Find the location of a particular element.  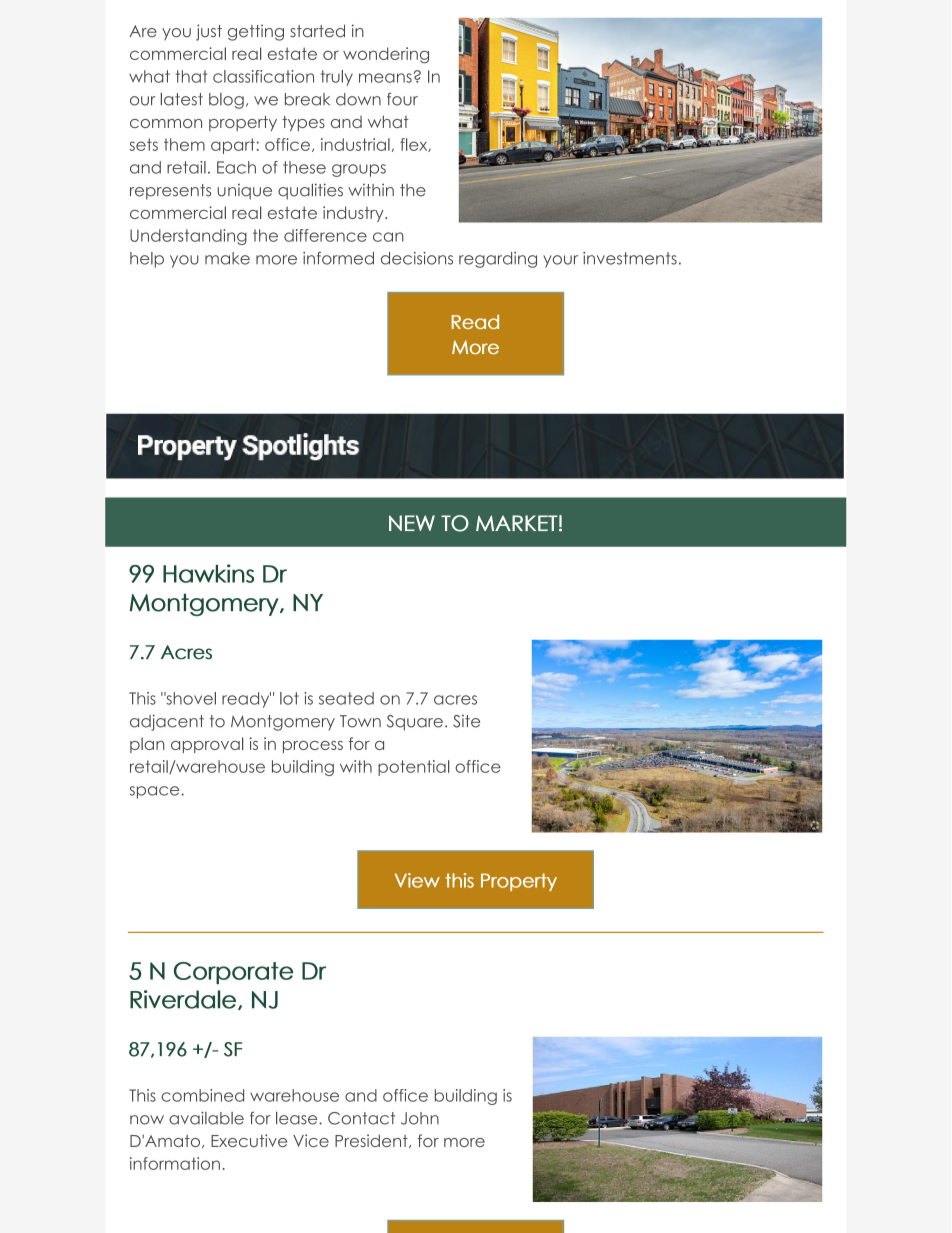

your is located at coordinates (560, 261).
